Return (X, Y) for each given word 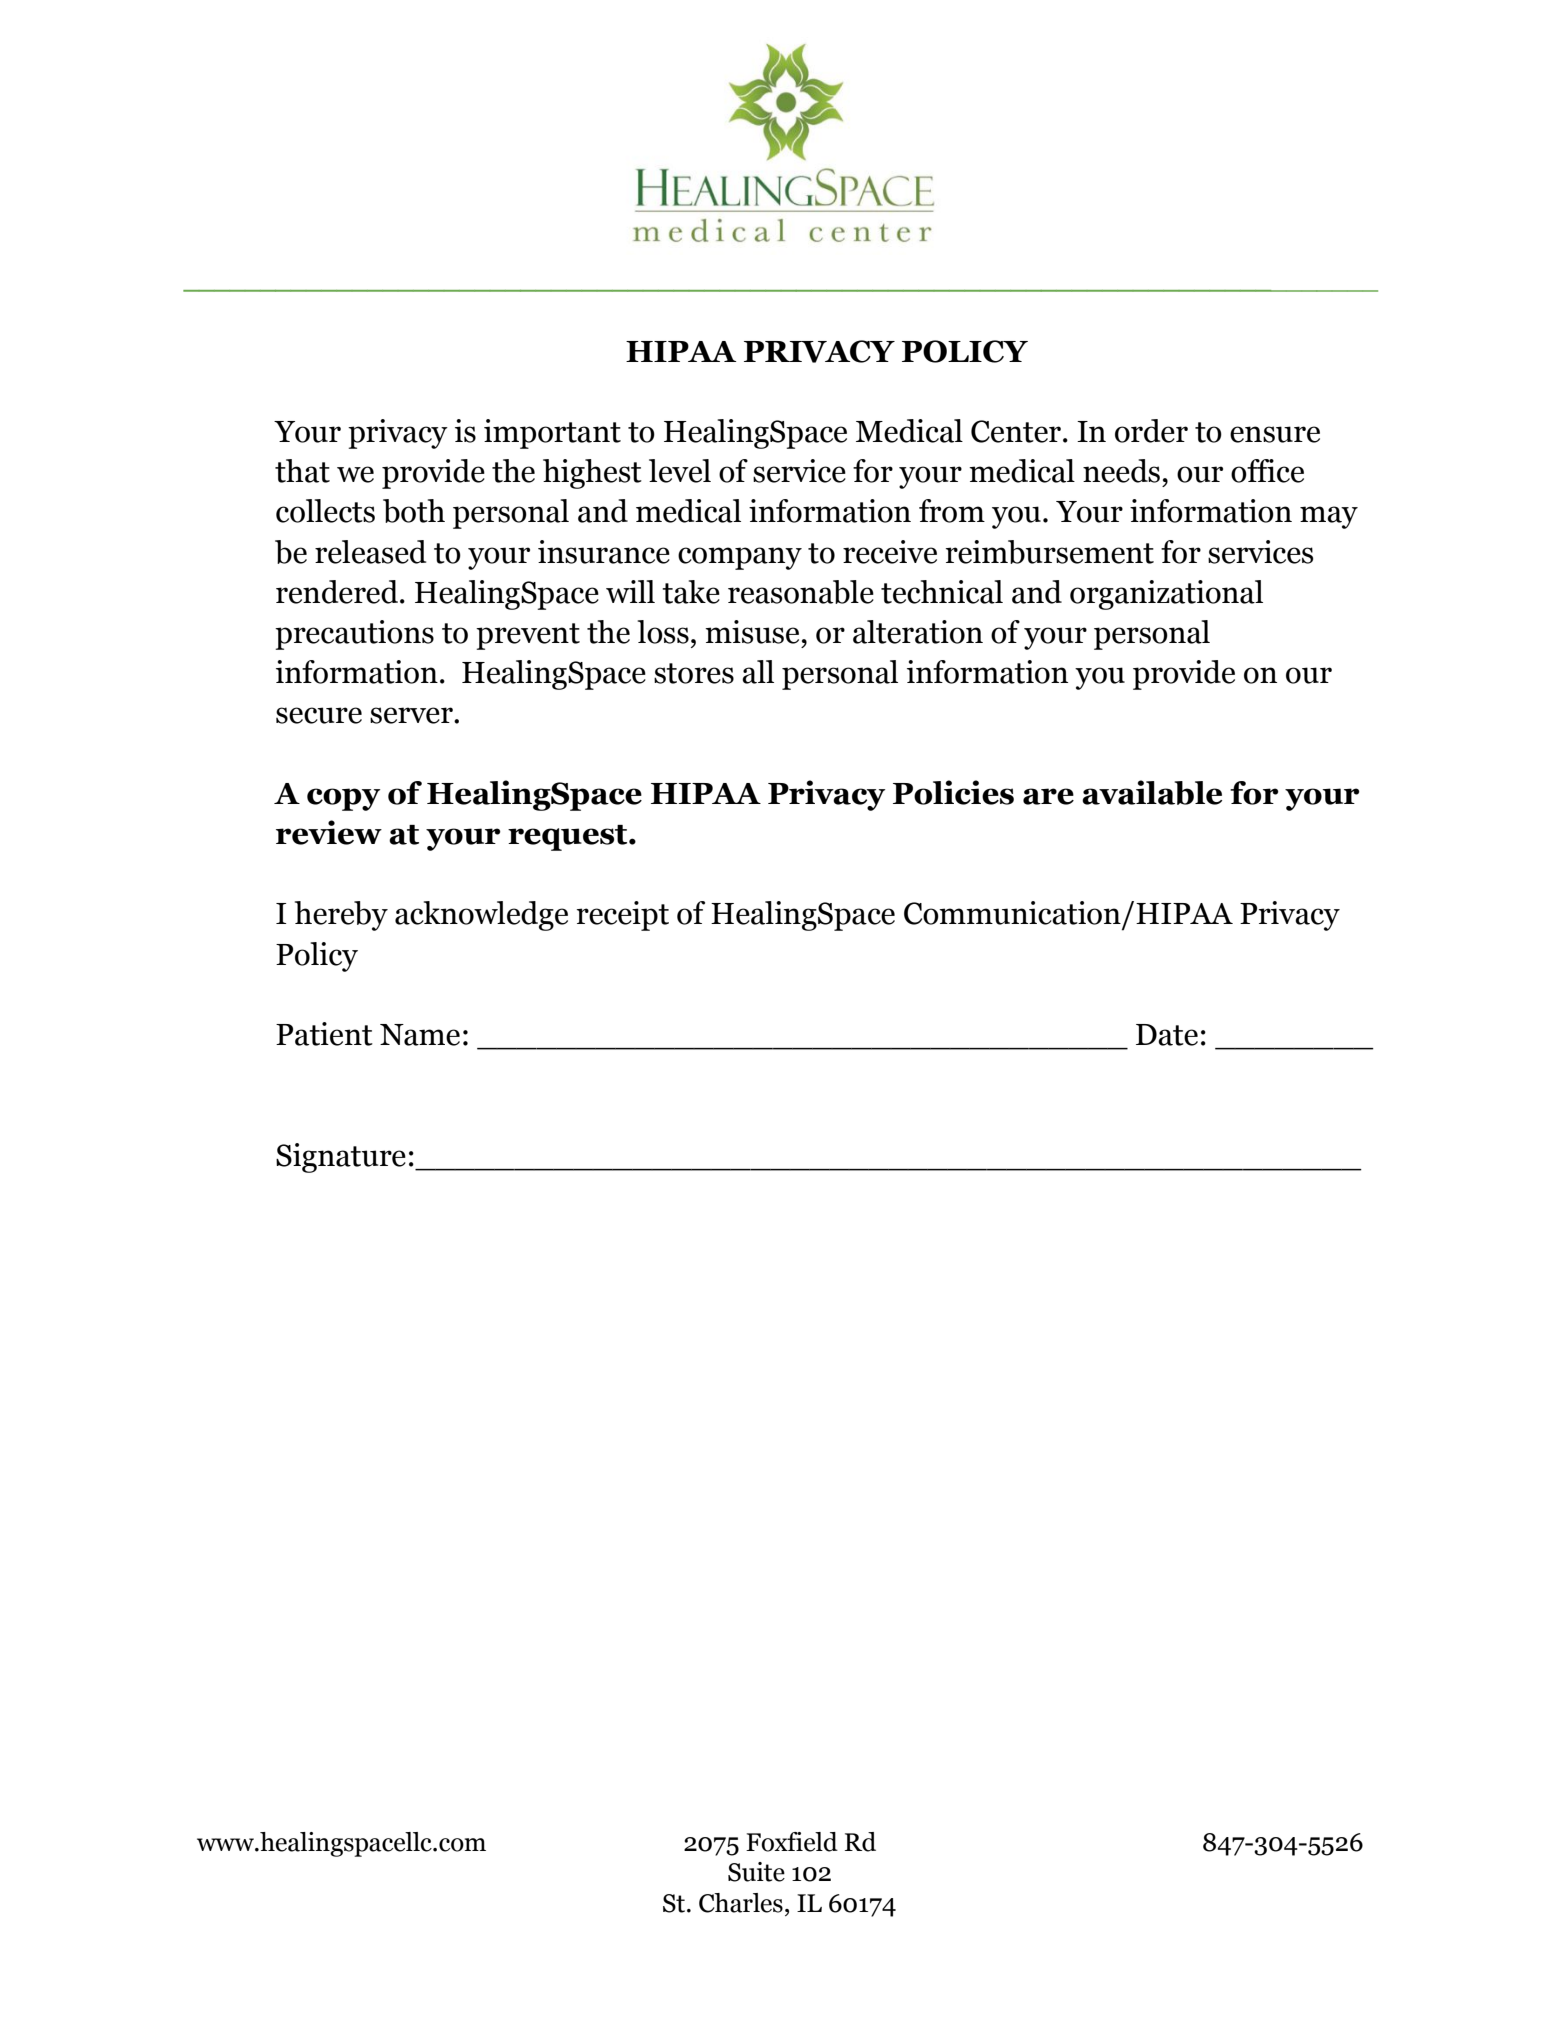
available (1152, 792)
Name (420, 1035)
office (1267, 471)
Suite (756, 1872)
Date (1167, 1035)
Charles (741, 1903)
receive (890, 552)
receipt (623, 916)
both (414, 511)
